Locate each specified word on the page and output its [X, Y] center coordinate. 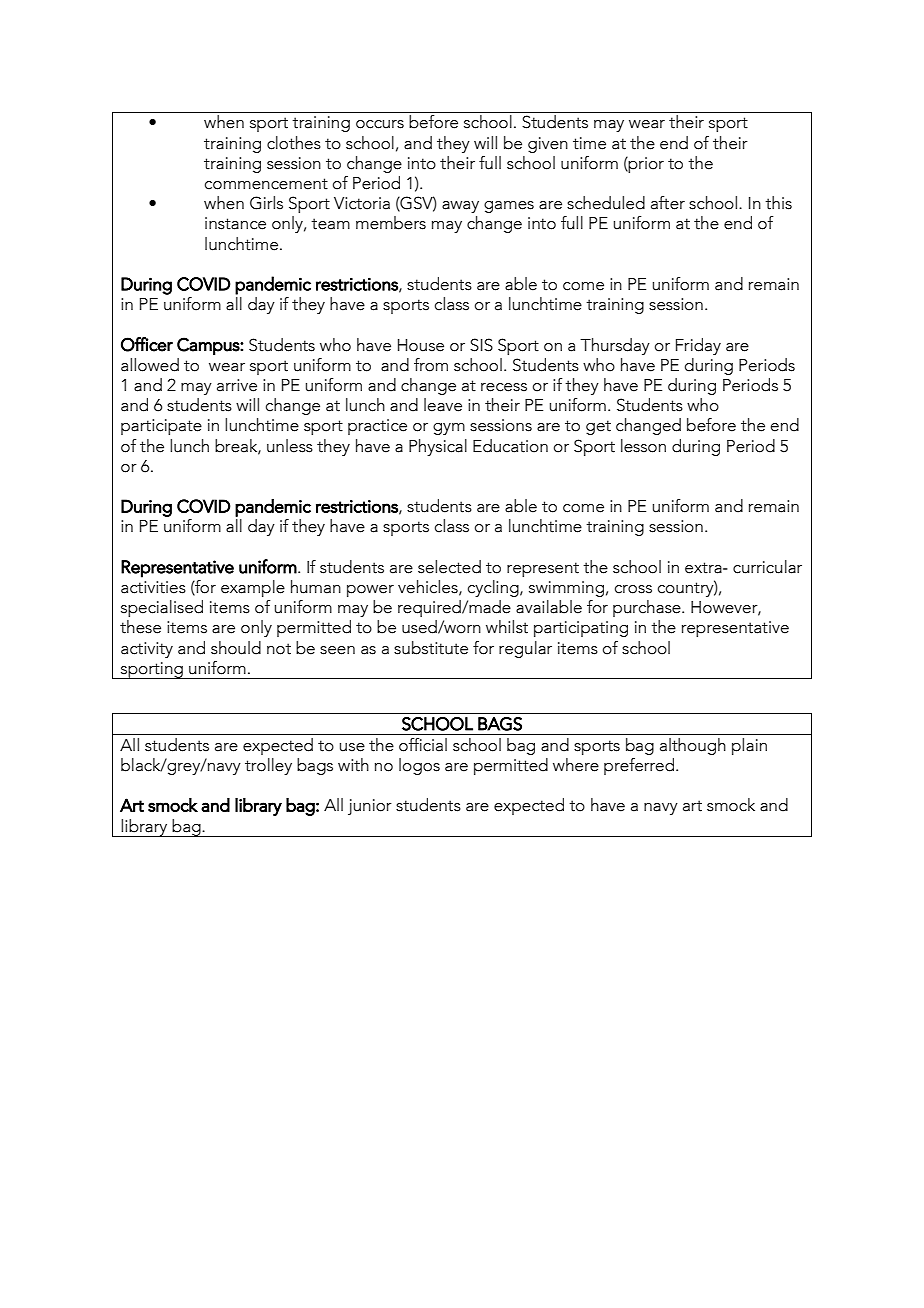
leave [443, 405]
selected [449, 567]
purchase [648, 608]
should [236, 648]
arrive [237, 385]
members [391, 223]
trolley [268, 766]
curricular [767, 567]
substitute [431, 648]
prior [645, 165]
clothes [294, 143]
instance [235, 223]
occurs [380, 124]
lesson [643, 446]
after [668, 203]
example [253, 588]
